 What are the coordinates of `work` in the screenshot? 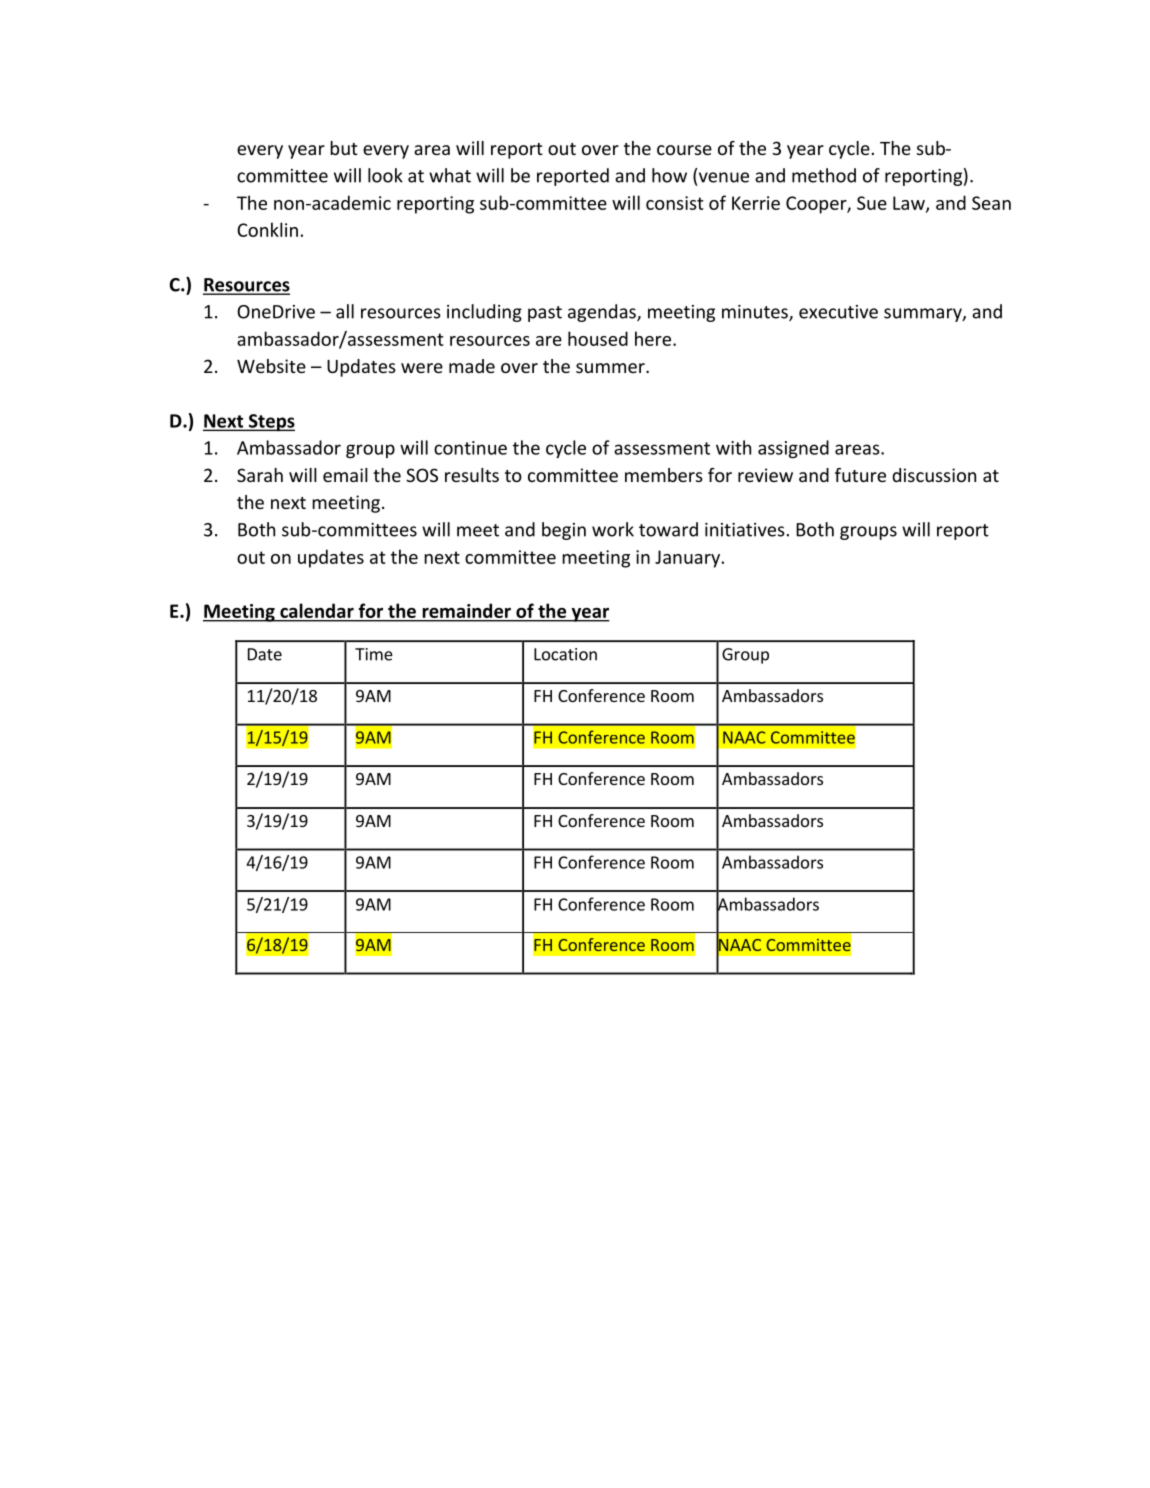 It's located at (613, 529).
